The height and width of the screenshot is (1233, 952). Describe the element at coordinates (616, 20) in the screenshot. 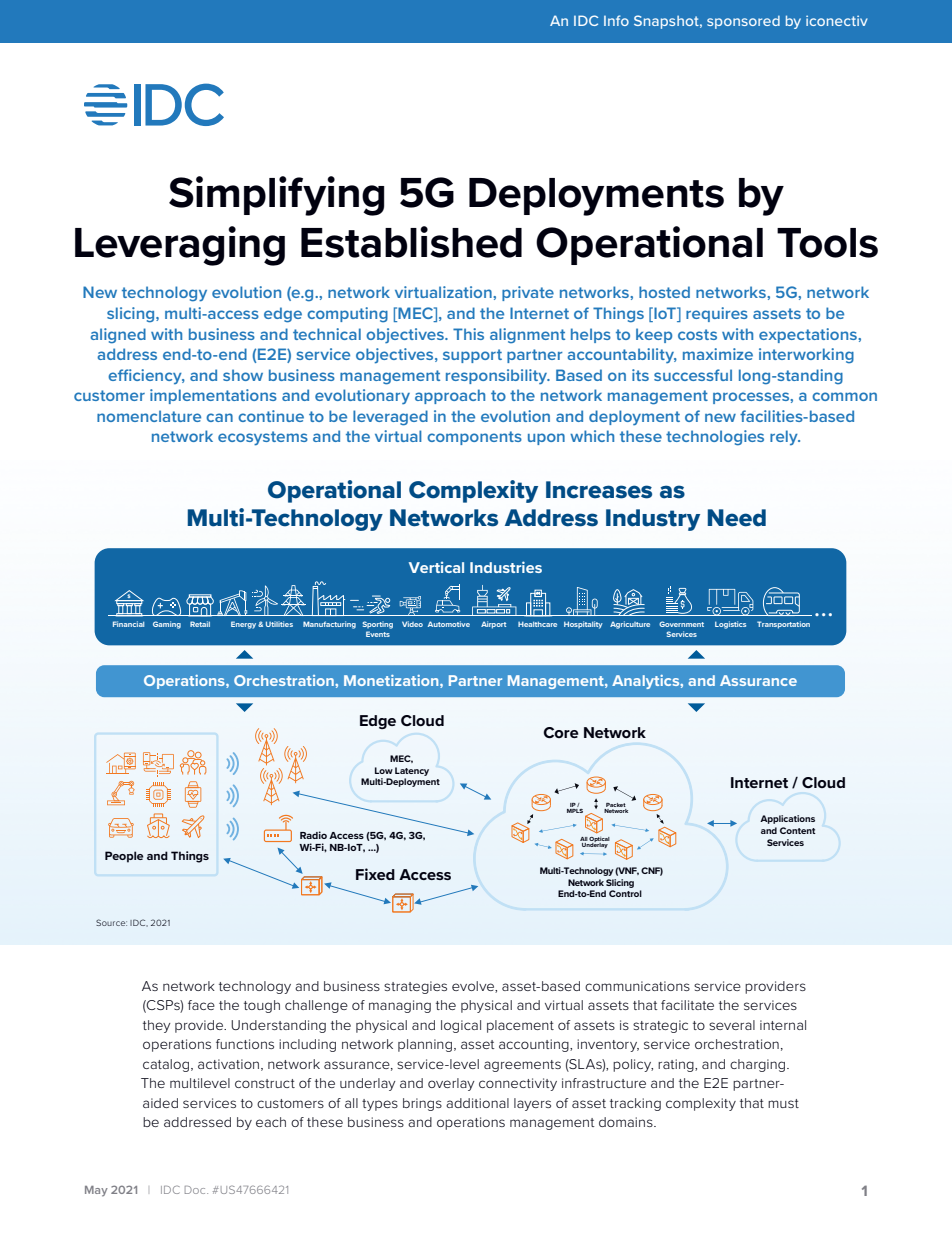

I see `Info` at that location.
